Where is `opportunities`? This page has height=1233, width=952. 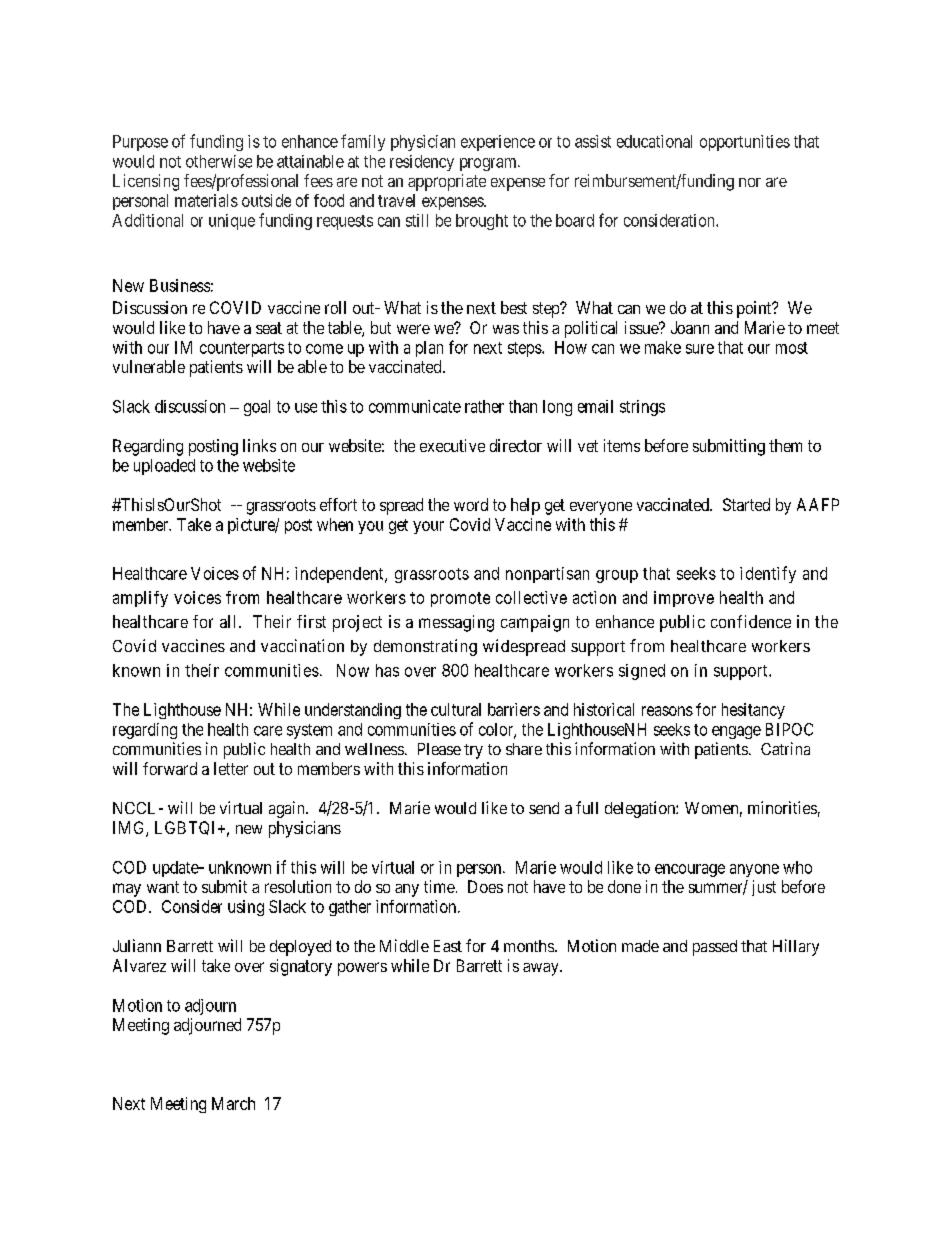
opportunities is located at coordinates (745, 143).
